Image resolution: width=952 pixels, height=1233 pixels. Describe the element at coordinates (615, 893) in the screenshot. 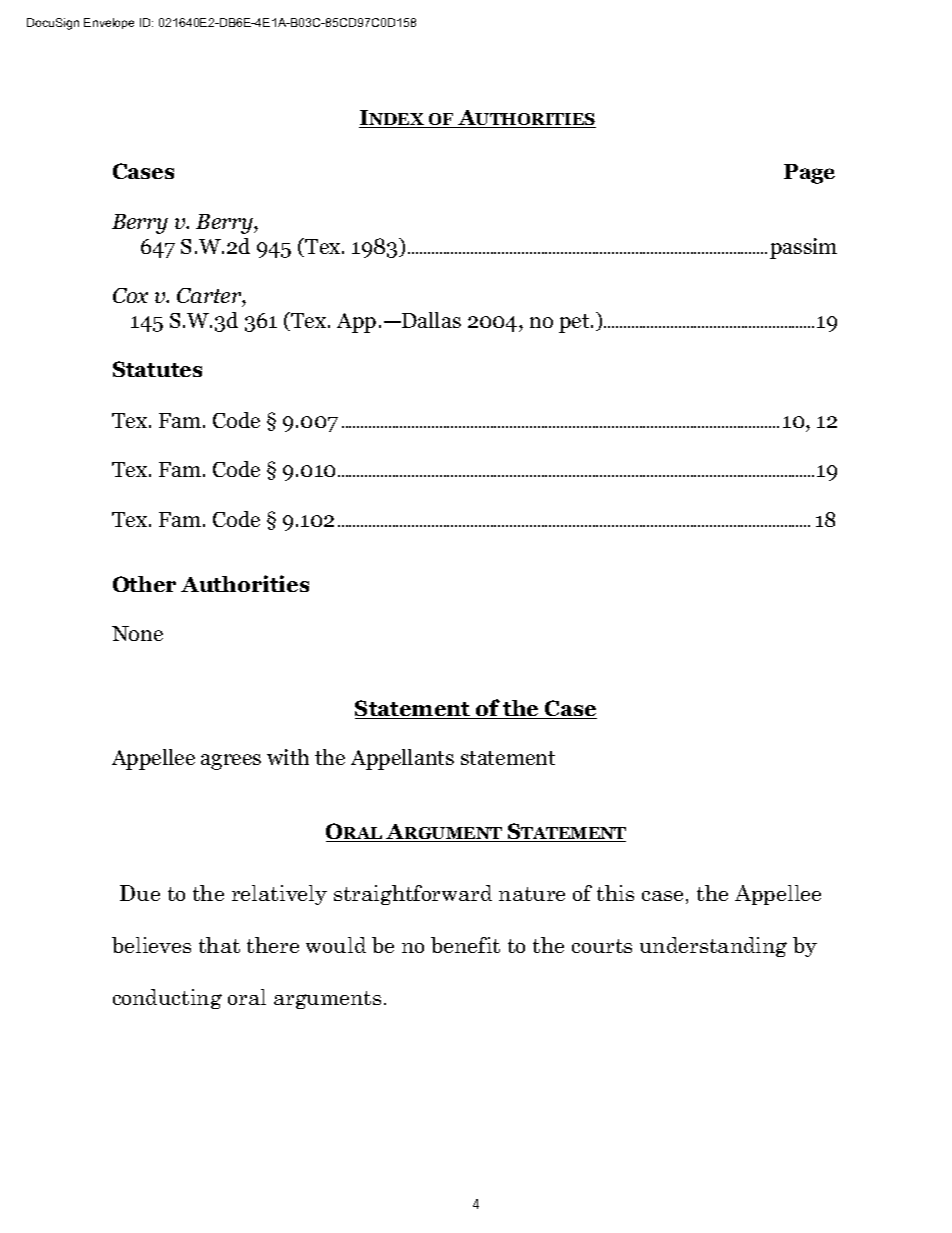

I see `this` at that location.
